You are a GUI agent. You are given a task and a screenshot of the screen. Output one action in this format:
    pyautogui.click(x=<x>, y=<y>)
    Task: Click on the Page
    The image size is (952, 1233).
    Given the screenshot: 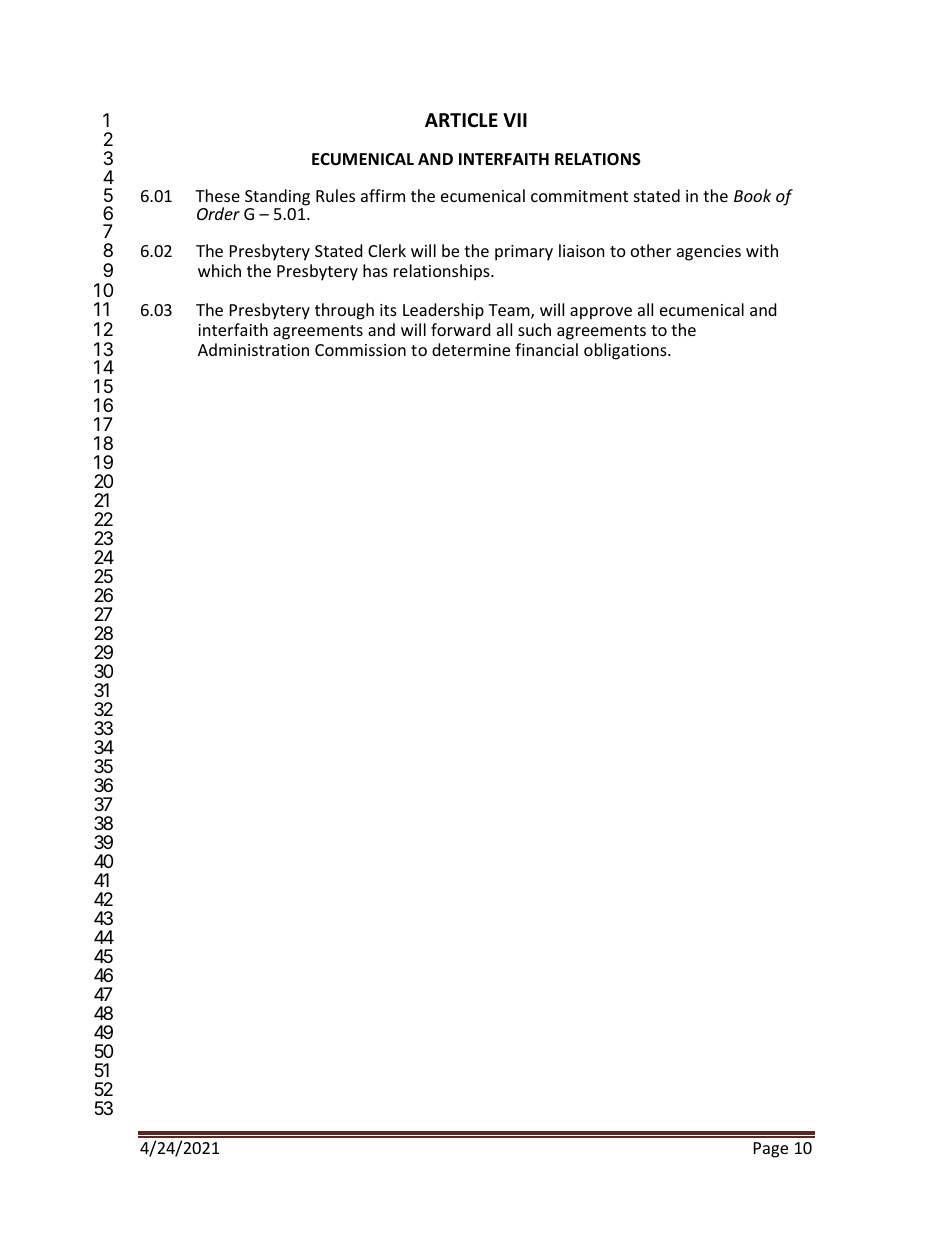 What is the action you would take?
    pyautogui.click(x=771, y=1150)
